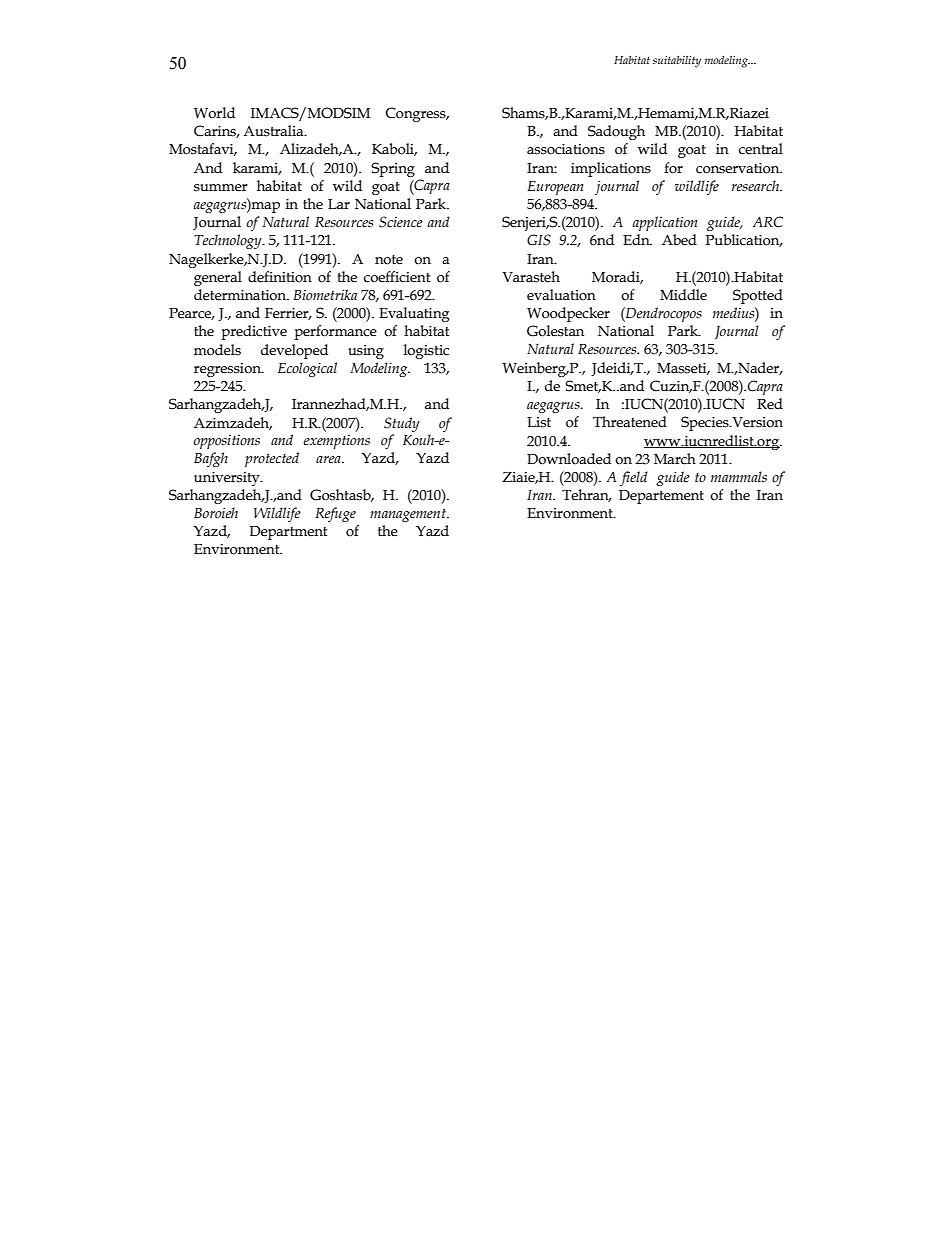 The width and height of the screenshot is (952, 1233). Describe the element at coordinates (402, 424) in the screenshot. I see `Study` at that location.
